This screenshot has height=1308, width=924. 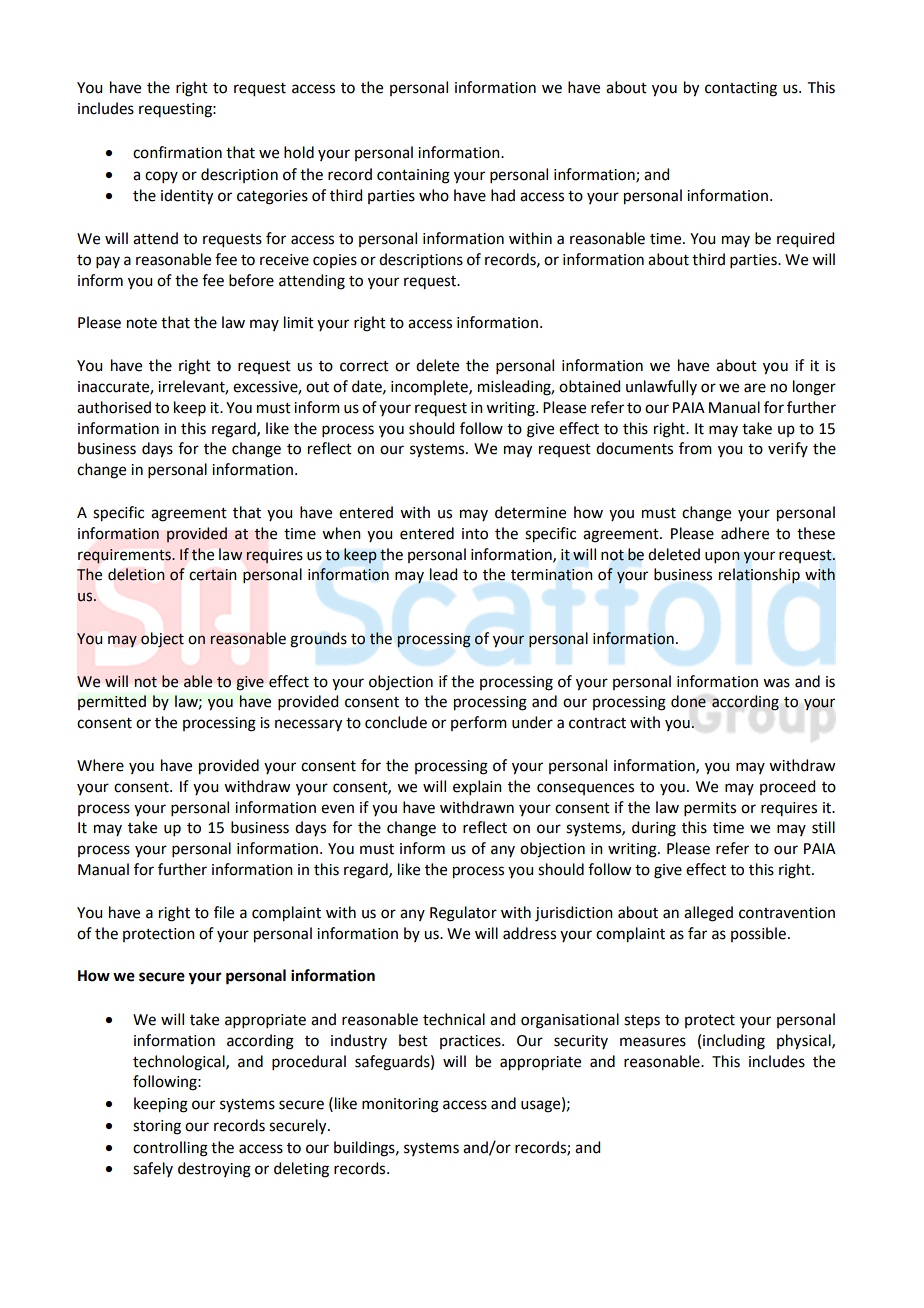 I want to click on controlling, so click(x=170, y=1149).
